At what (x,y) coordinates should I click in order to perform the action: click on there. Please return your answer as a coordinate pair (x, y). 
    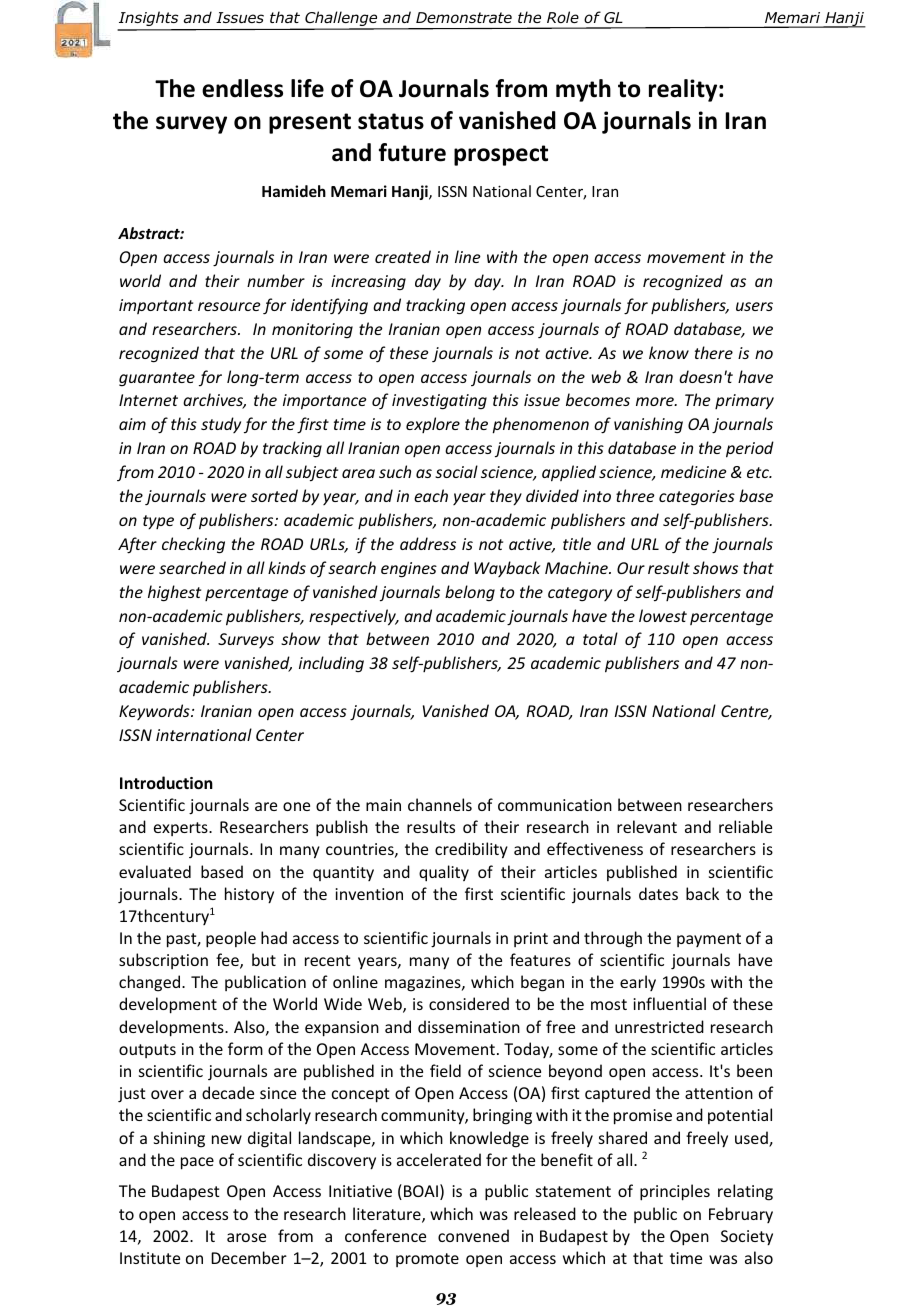
    Looking at the image, I should click on (714, 352).
